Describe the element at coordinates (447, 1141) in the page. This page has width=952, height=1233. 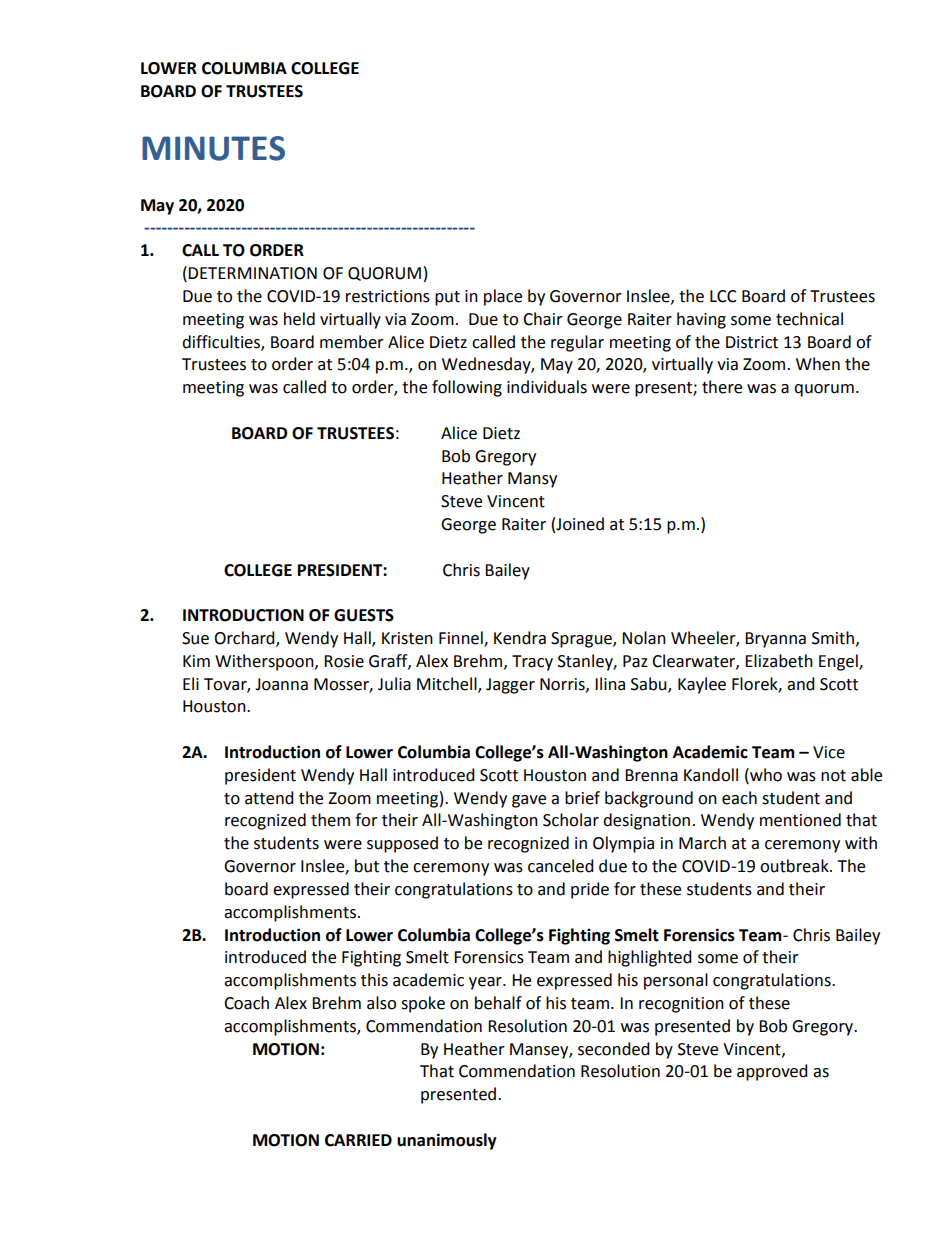
I see `unanimously` at that location.
